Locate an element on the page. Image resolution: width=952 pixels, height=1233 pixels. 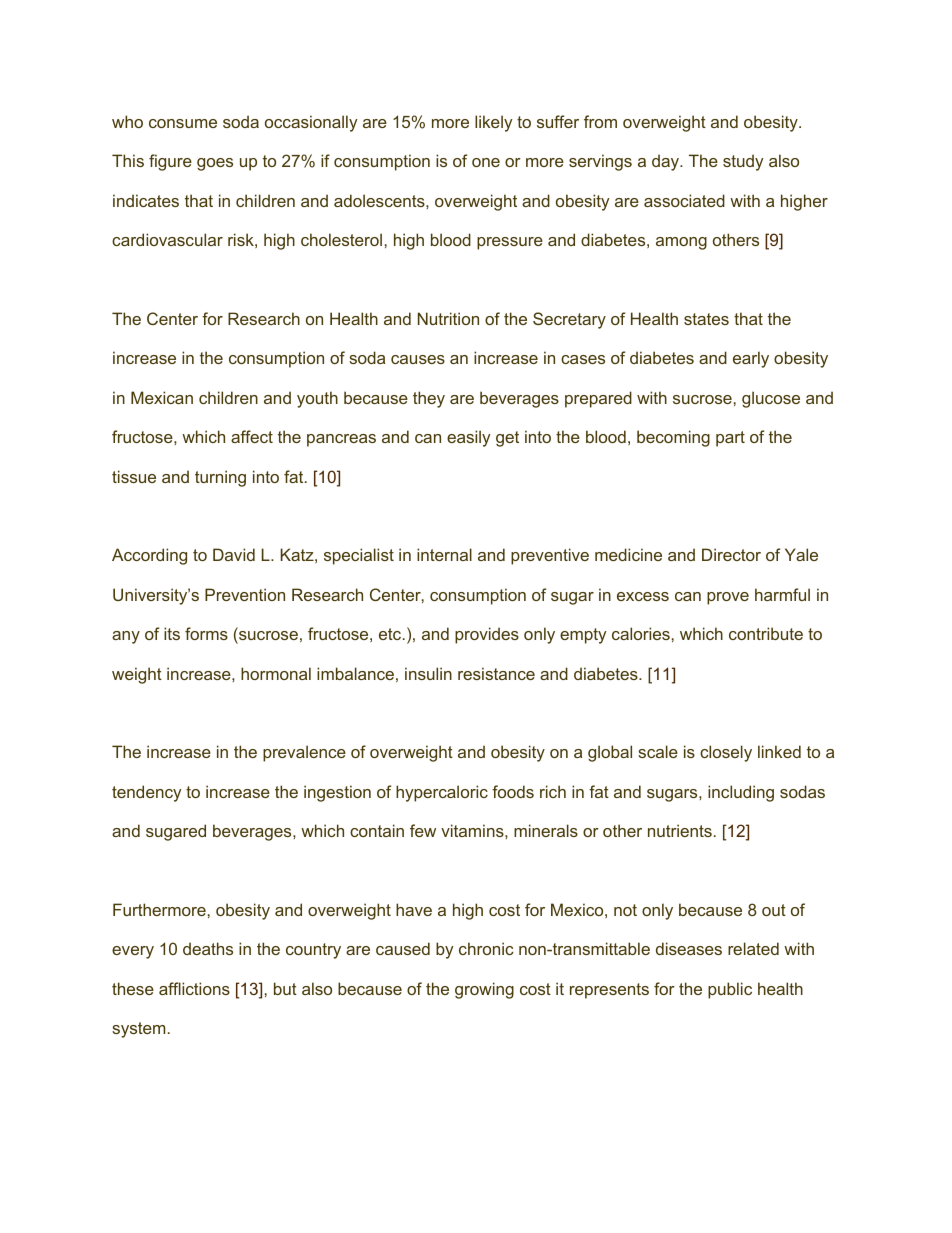
growing is located at coordinates (484, 990).
